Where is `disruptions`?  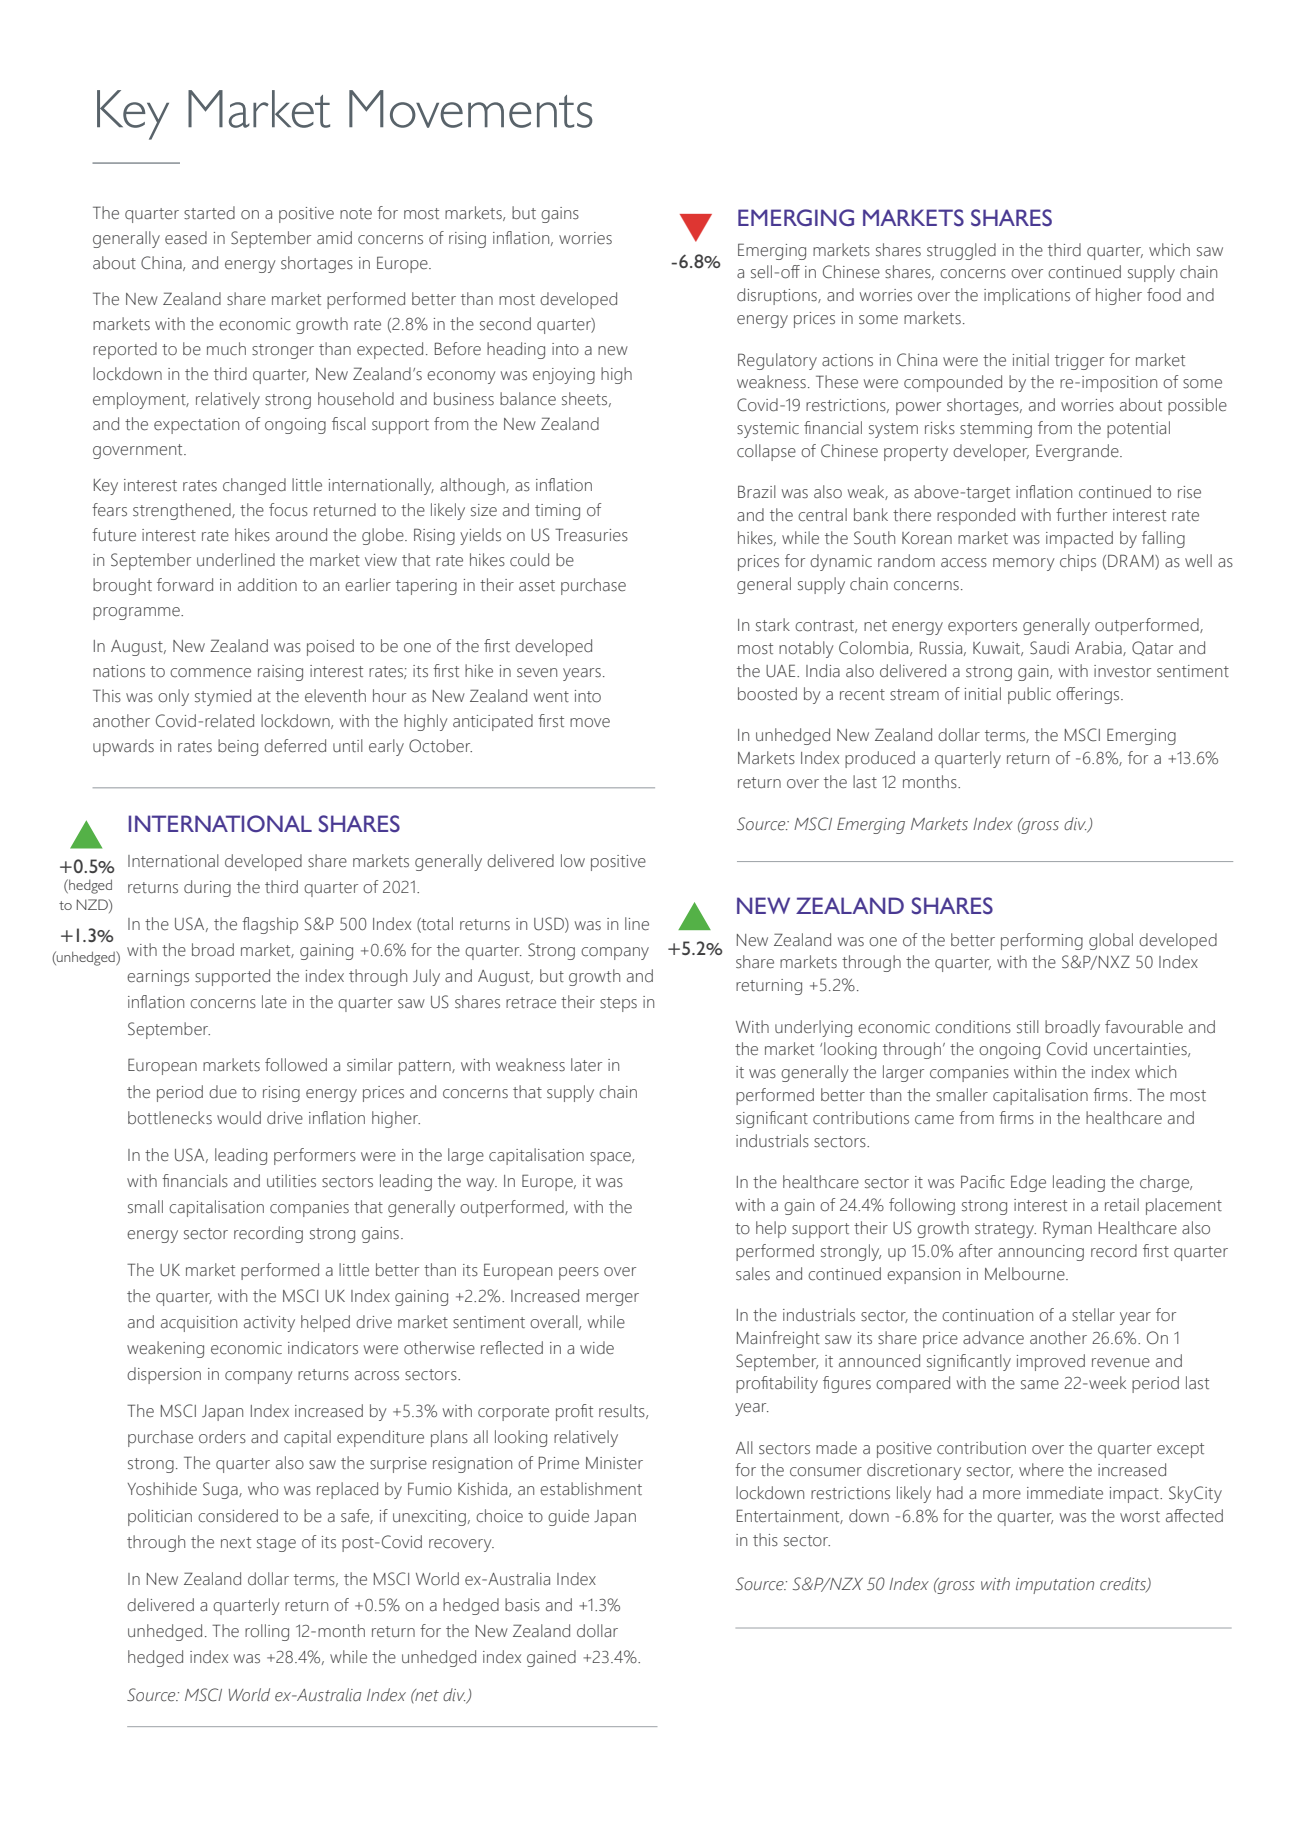
disruptions is located at coordinates (778, 296).
